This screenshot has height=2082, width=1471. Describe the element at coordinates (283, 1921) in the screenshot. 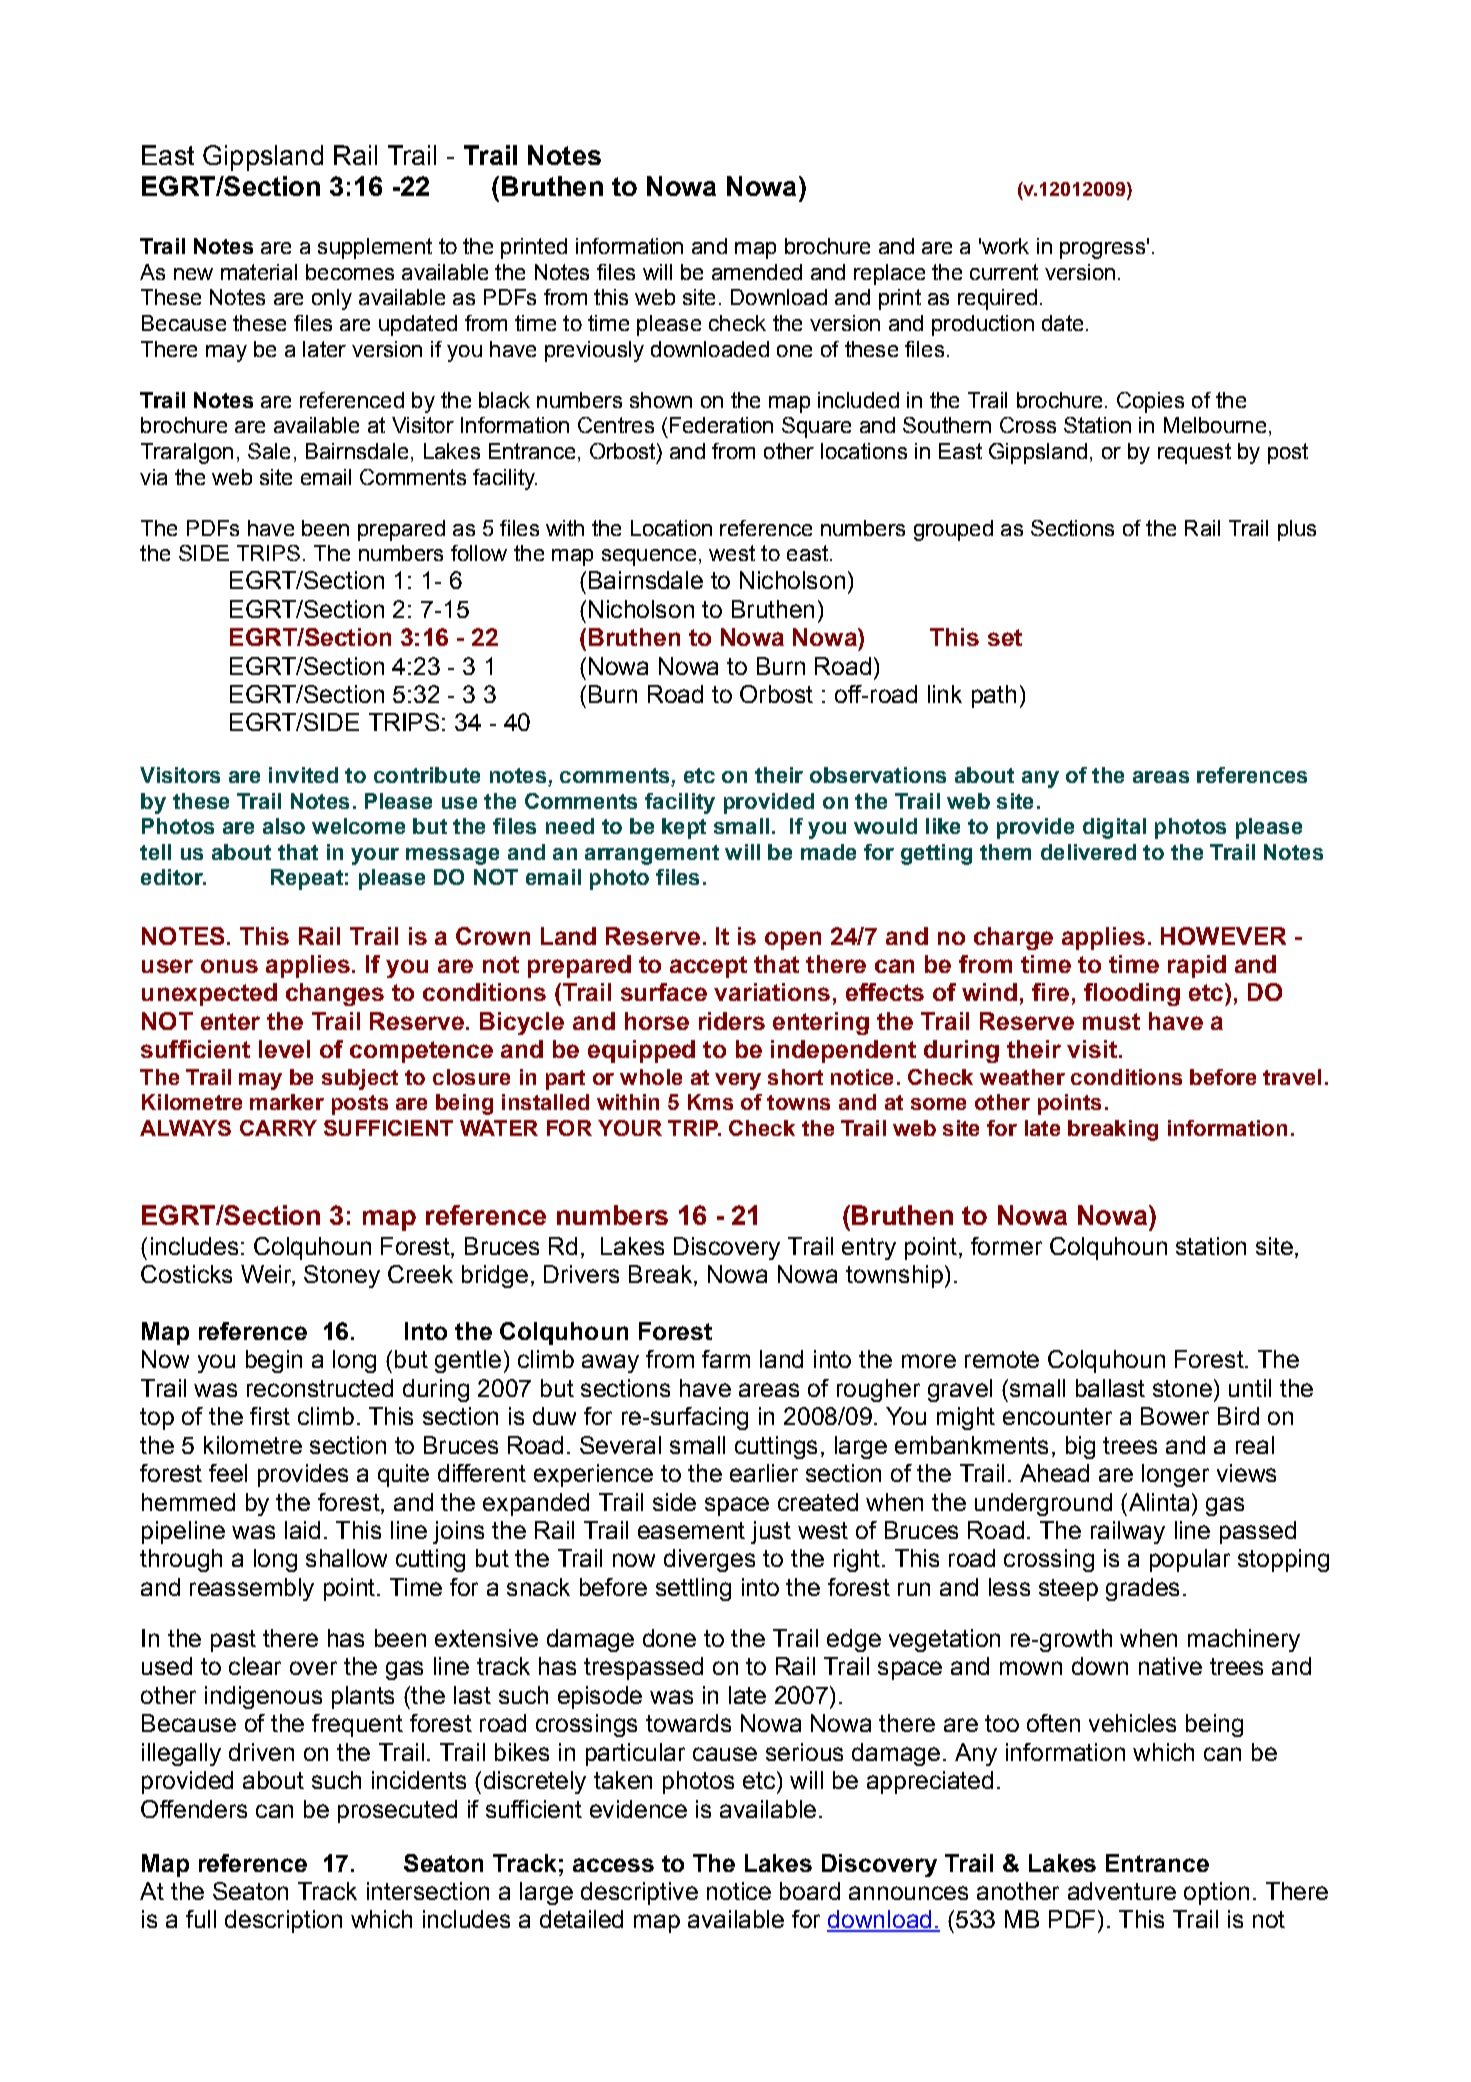

I see `description` at that location.
